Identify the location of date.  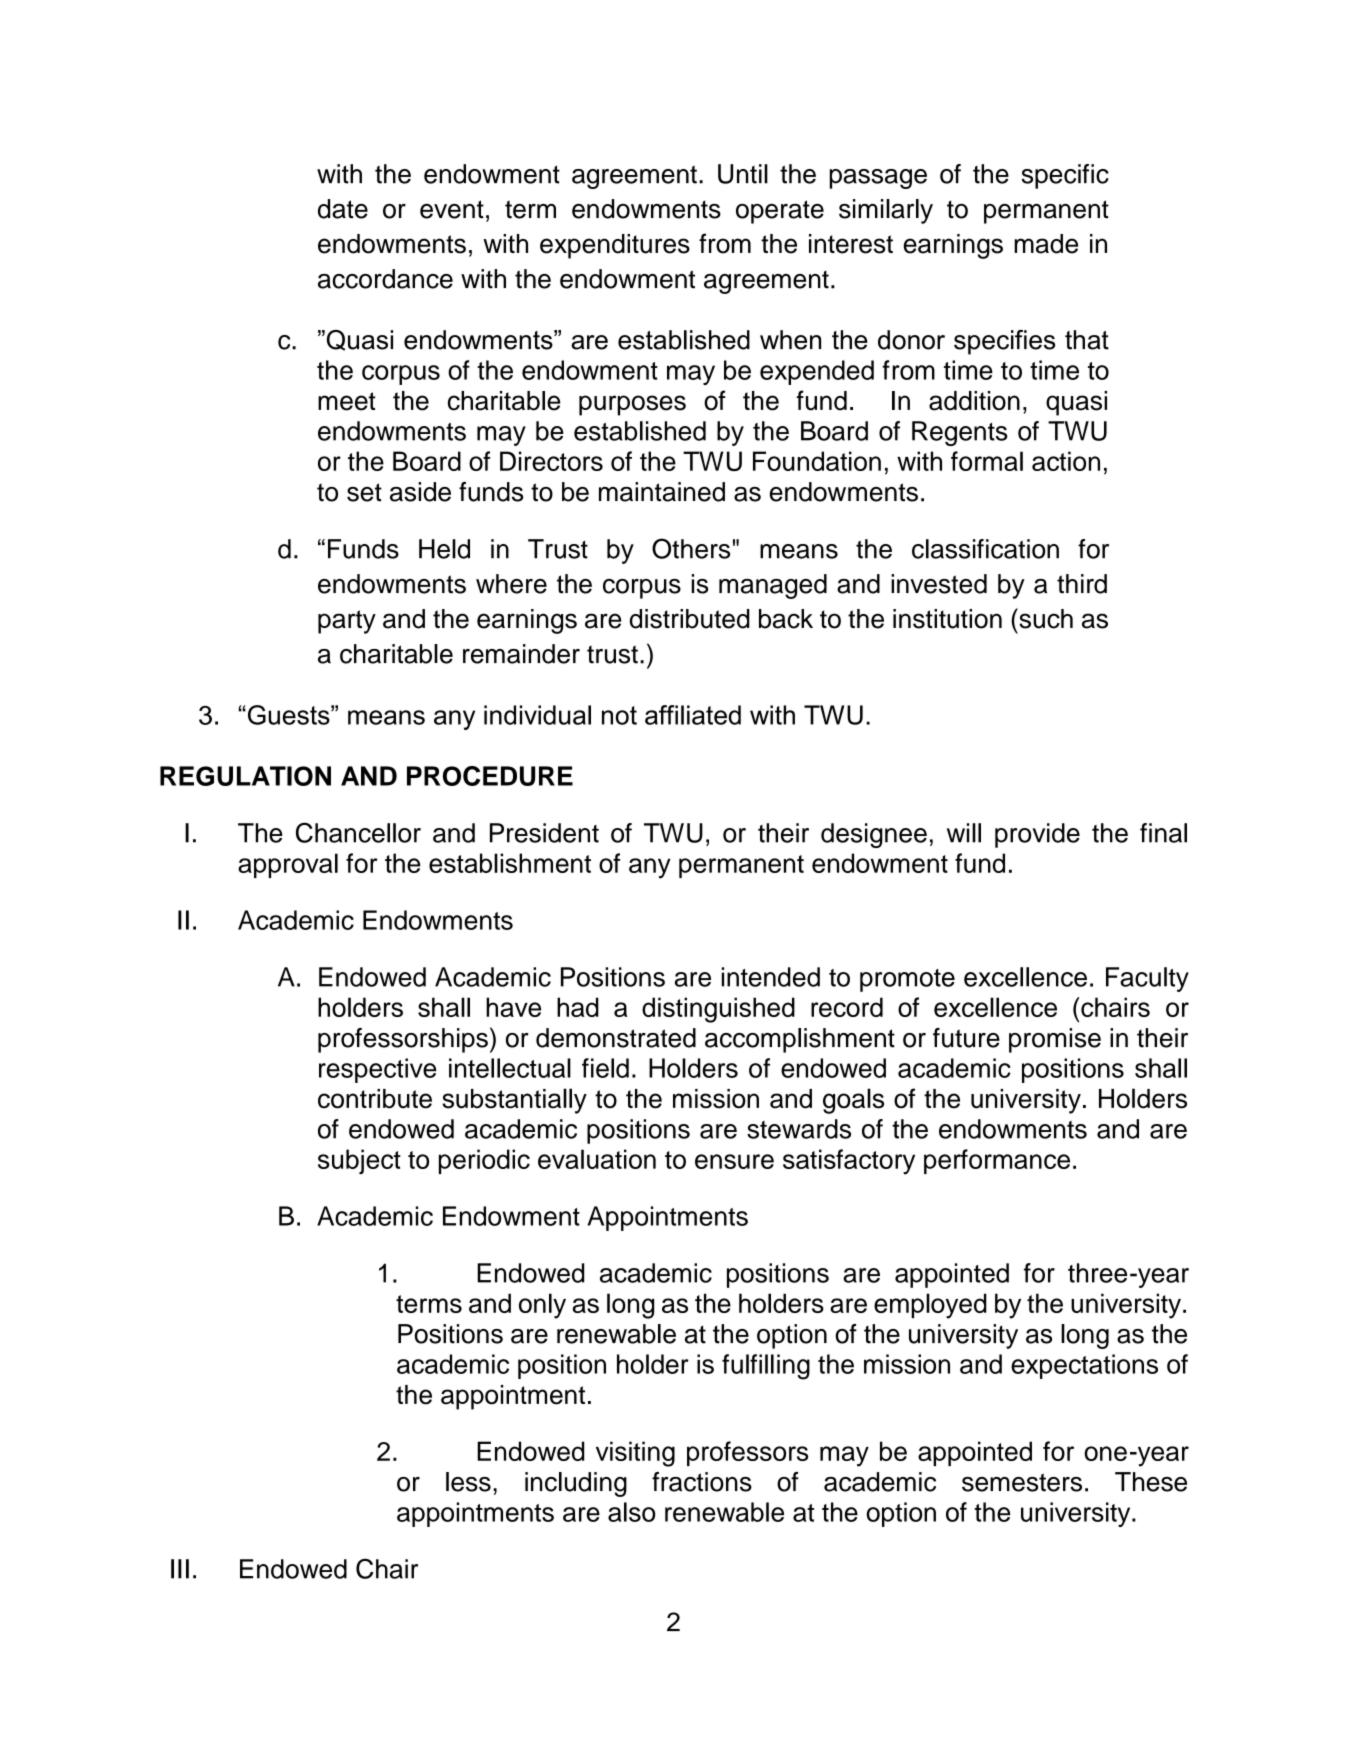
(343, 209).
